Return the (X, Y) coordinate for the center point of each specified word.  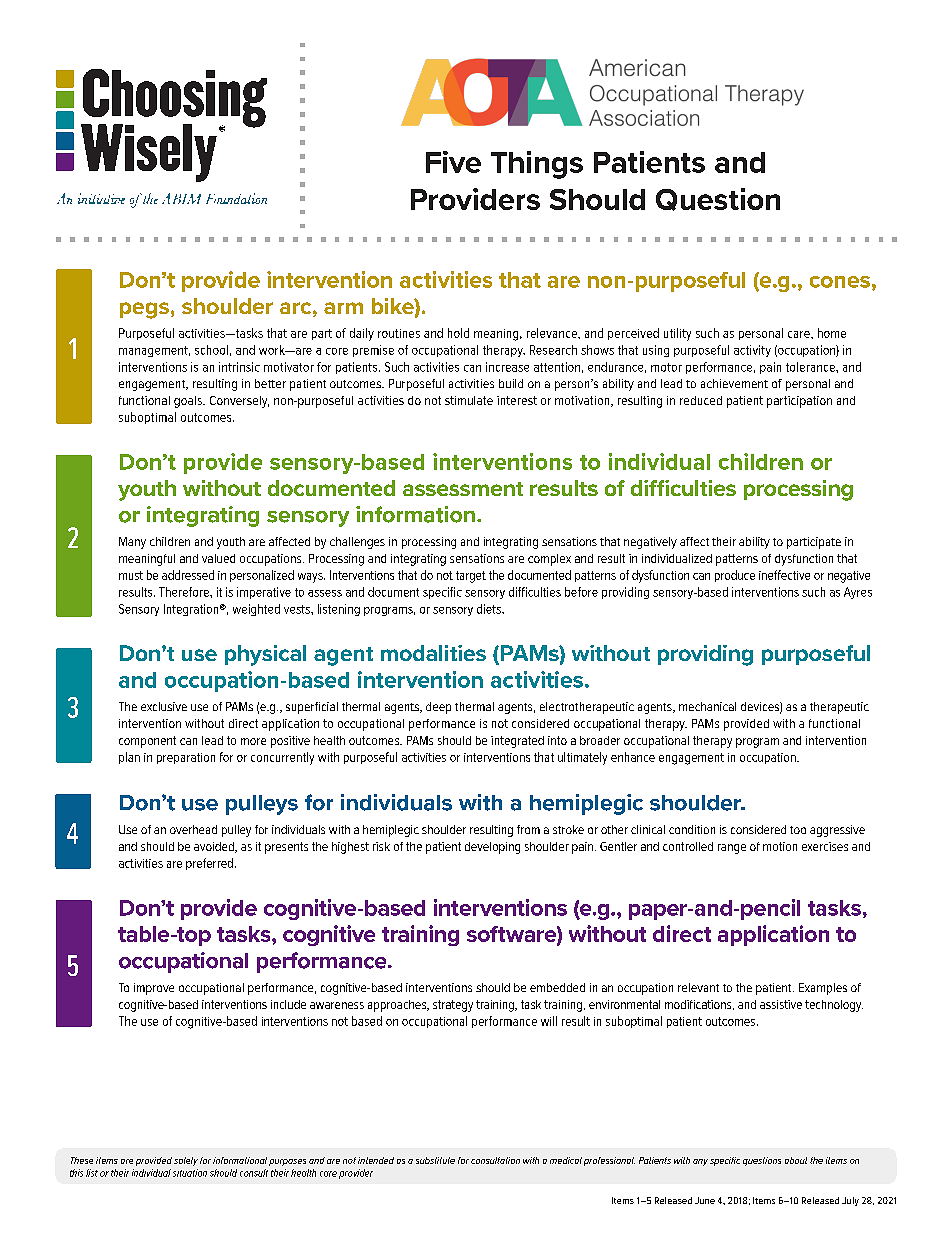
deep (438, 708)
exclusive (164, 706)
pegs (144, 310)
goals (189, 402)
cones (840, 282)
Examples (823, 989)
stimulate (469, 400)
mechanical (707, 706)
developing (492, 848)
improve (154, 989)
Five (453, 162)
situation (190, 1173)
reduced (701, 400)
